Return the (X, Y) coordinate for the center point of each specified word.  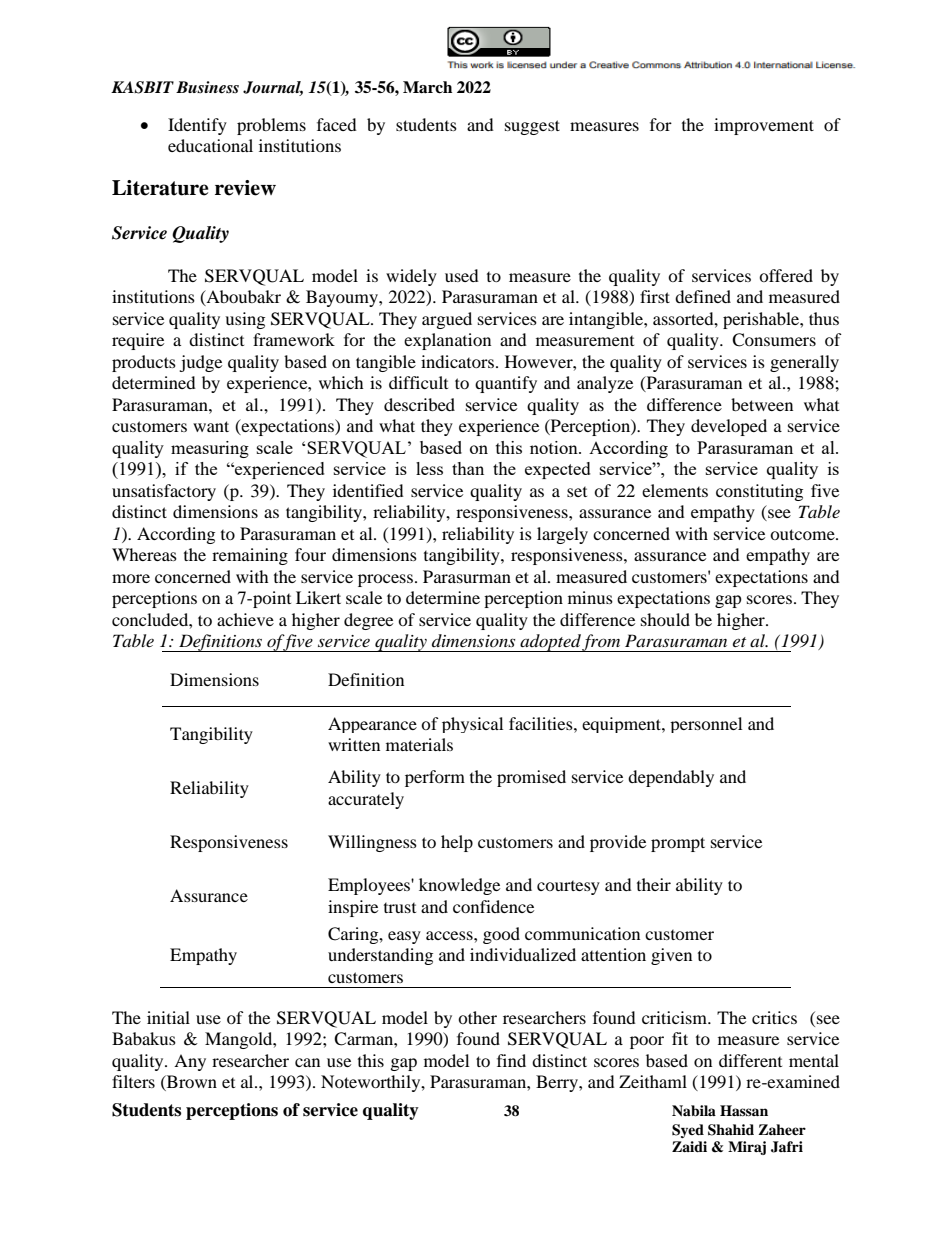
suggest (532, 127)
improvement (764, 126)
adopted (550, 643)
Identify (197, 126)
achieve (245, 619)
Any (190, 1062)
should (665, 619)
